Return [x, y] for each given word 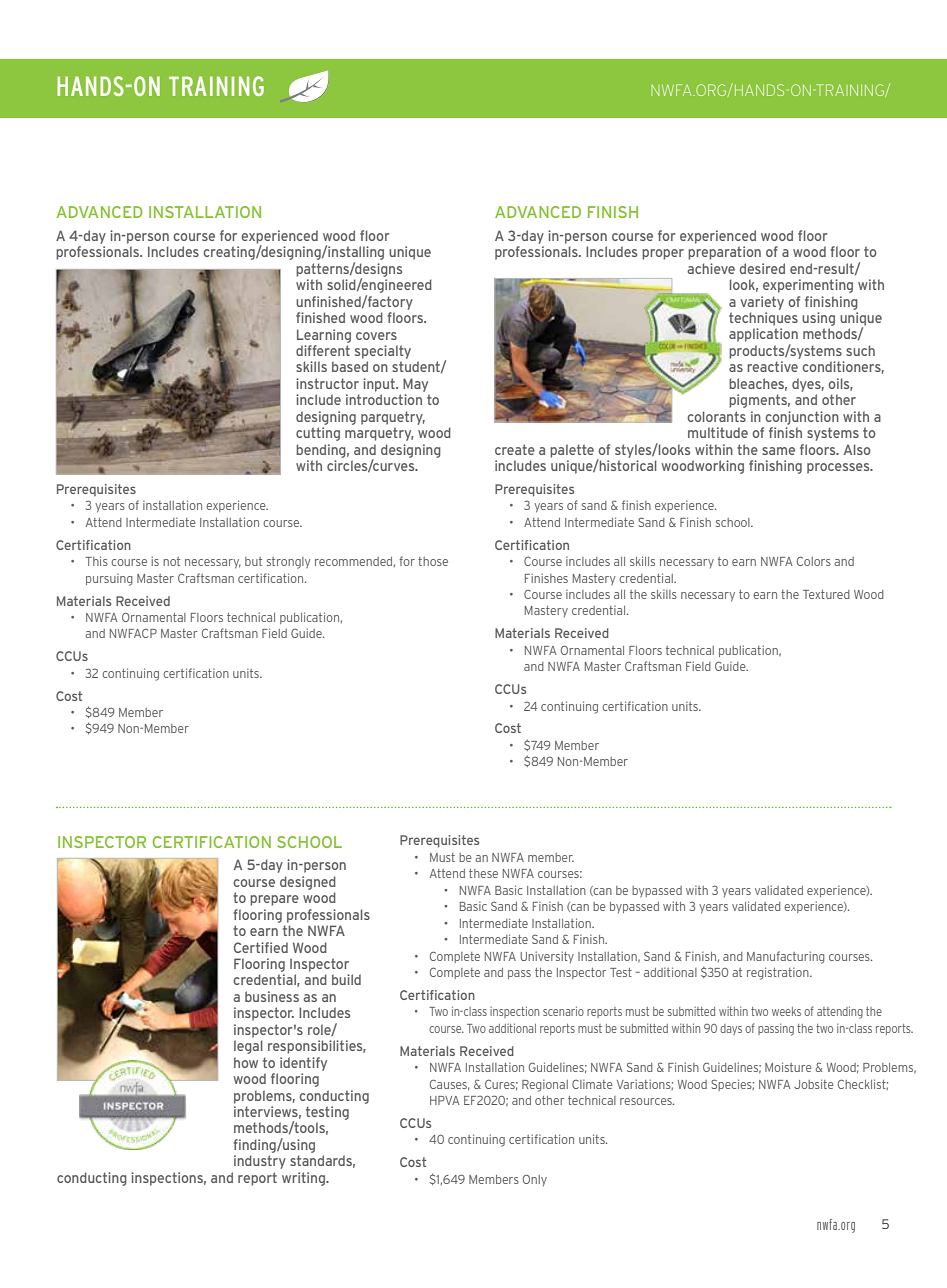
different [323, 350]
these [483, 873]
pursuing [109, 580]
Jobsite [813, 1084]
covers [376, 336]
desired [762, 268]
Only [535, 1180]
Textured [826, 594]
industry [260, 1162]
